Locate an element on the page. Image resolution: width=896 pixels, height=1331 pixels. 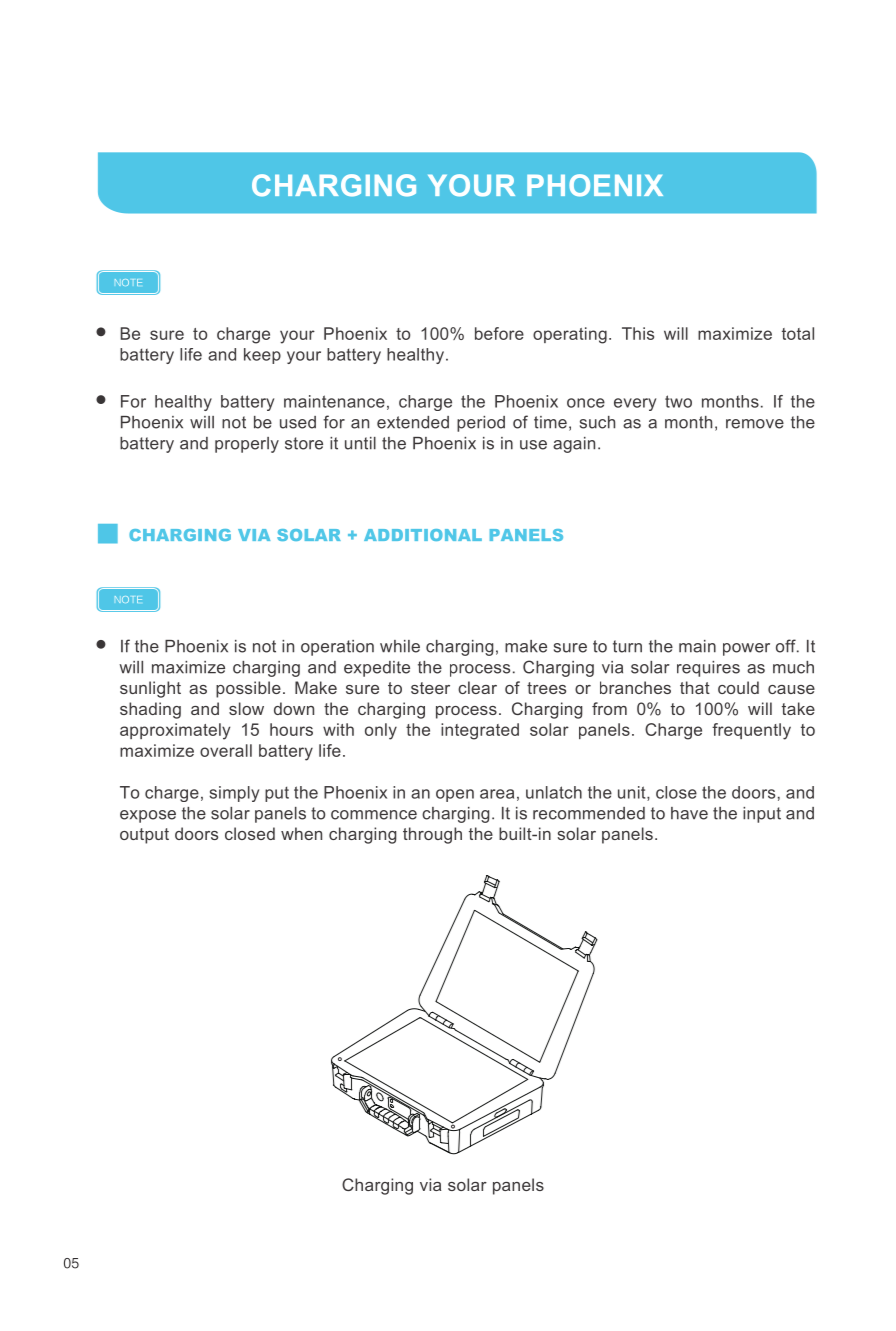
have is located at coordinates (689, 813).
